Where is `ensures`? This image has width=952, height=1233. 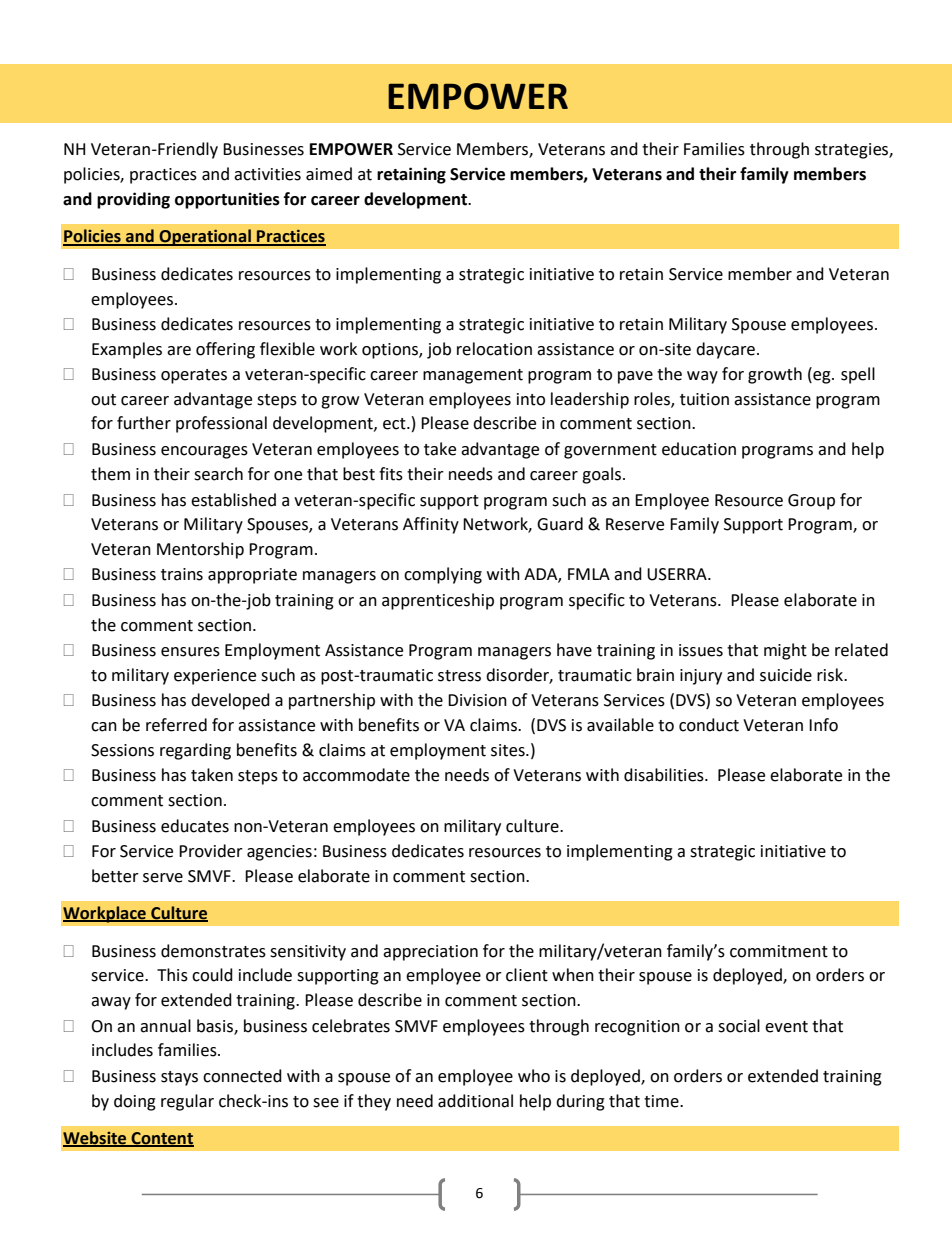 ensures is located at coordinates (190, 652).
